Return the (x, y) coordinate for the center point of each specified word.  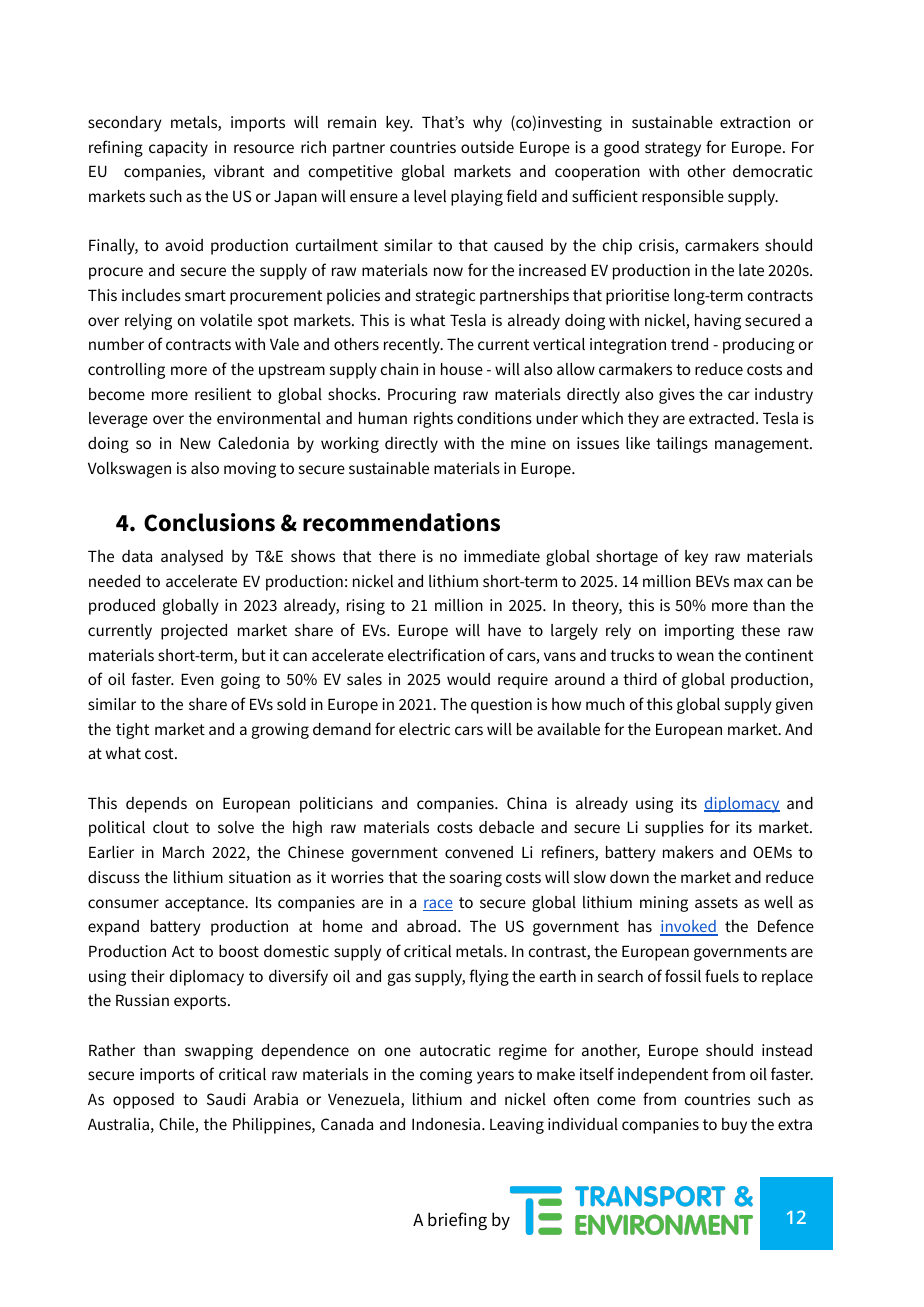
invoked (689, 927)
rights (433, 420)
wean (695, 656)
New (195, 443)
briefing (457, 1221)
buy (734, 1126)
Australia (118, 1124)
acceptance (206, 904)
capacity (178, 149)
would (468, 679)
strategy (673, 149)
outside (487, 147)
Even (197, 679)
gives (677, 396)
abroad (431, 926)
